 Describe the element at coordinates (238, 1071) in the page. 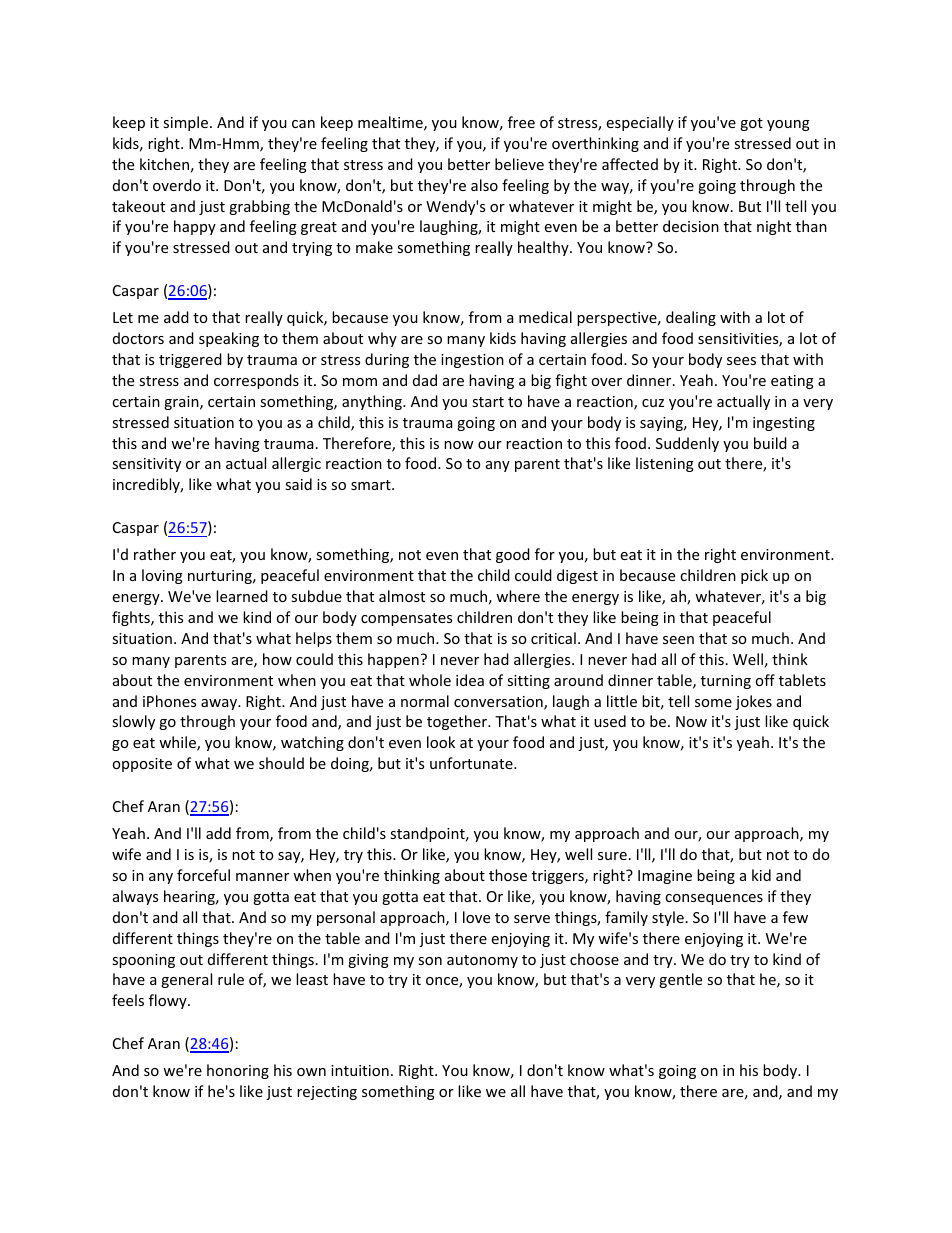

I see `honoring` at that location.
